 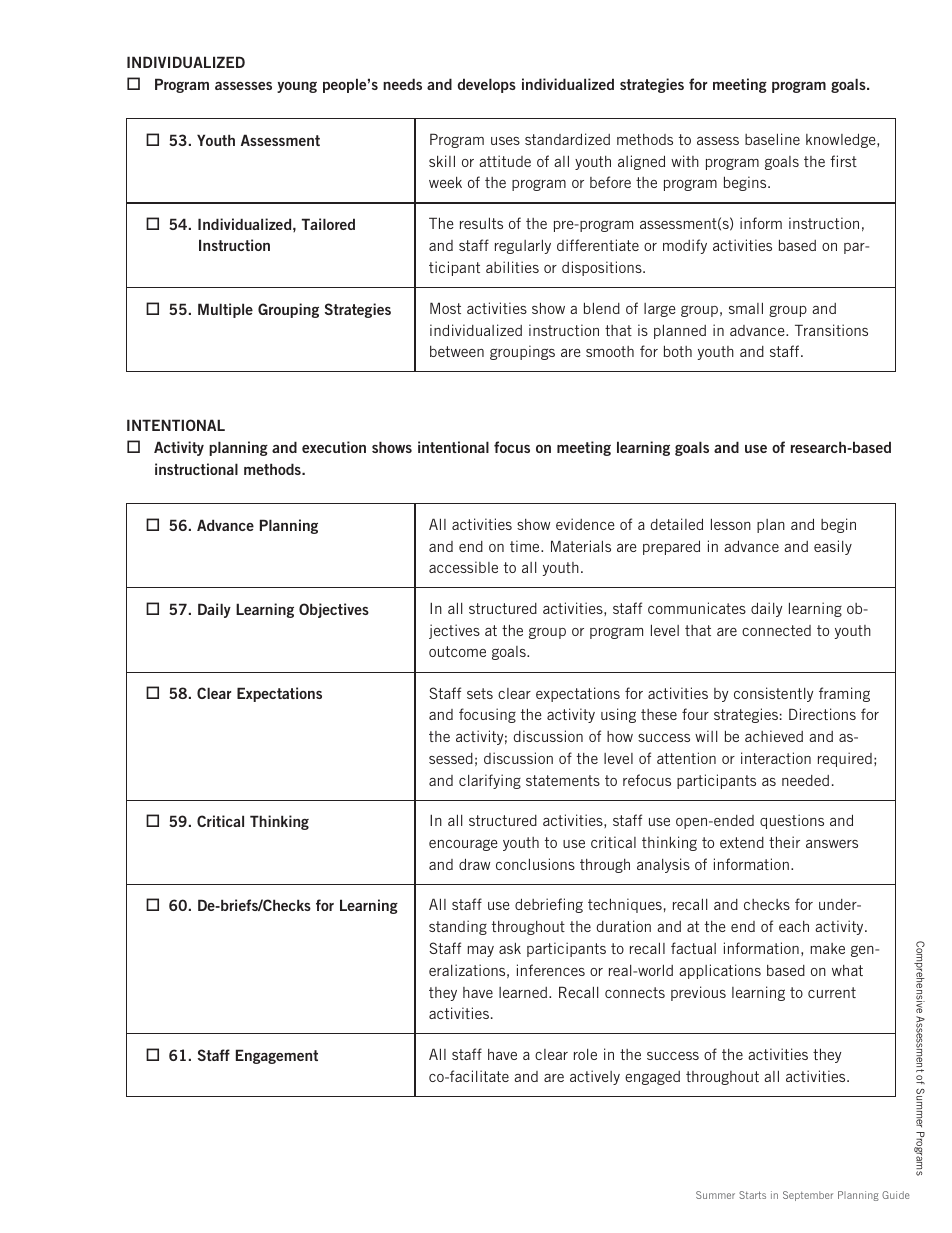 I want to click on September, so click(x=808, y=1196).
